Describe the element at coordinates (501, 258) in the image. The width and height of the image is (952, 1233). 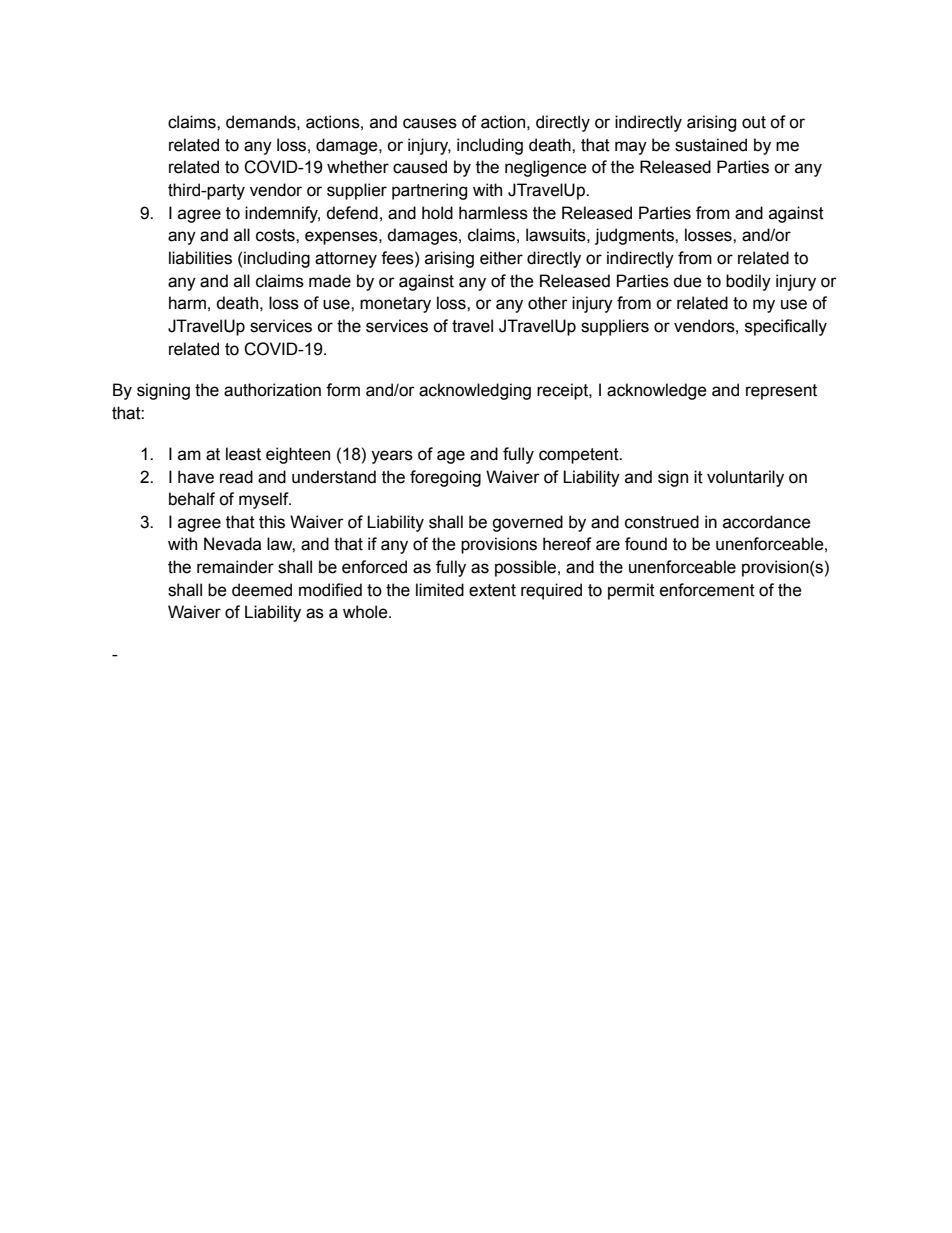
I see `either` at that location.
